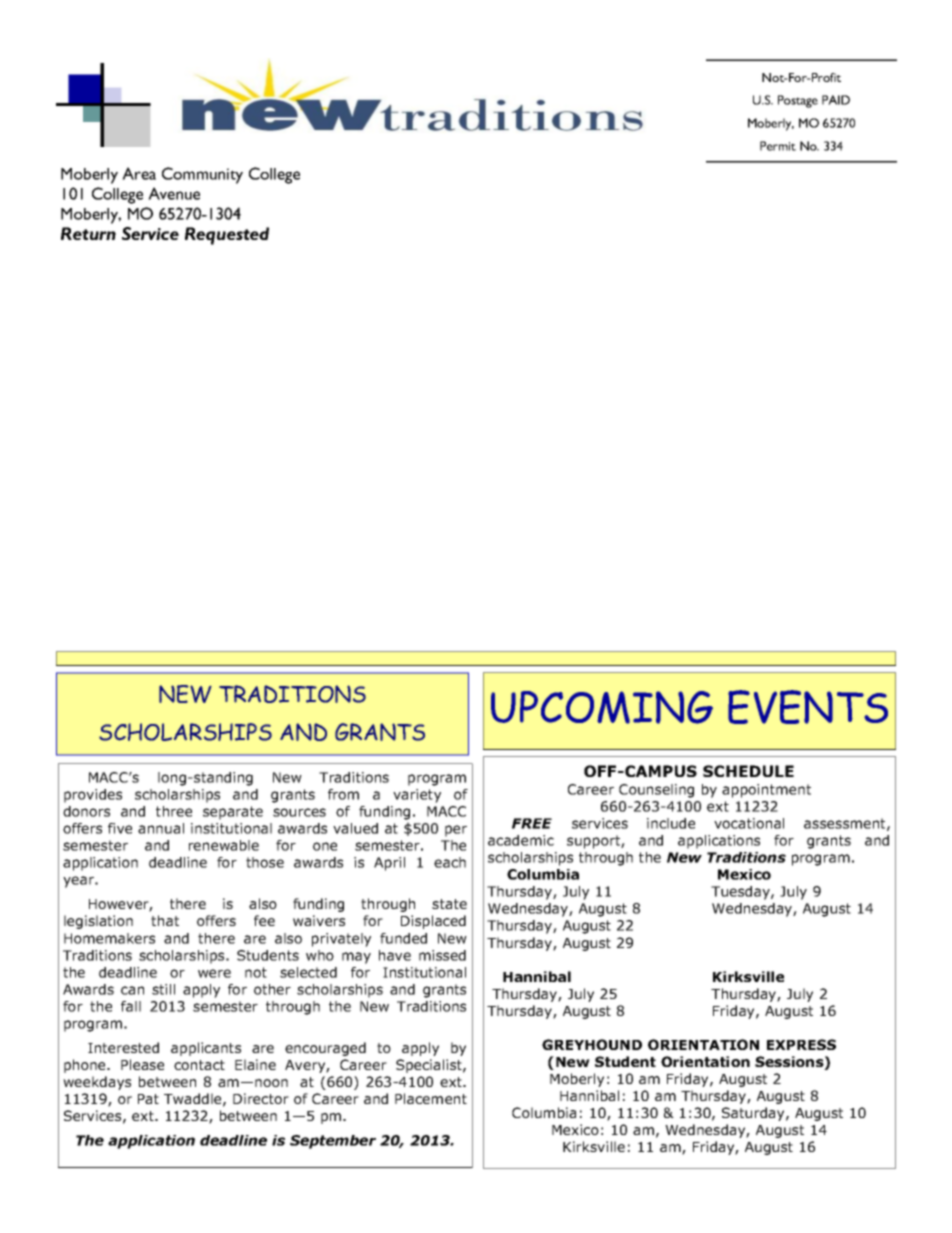  What do you see at coordinates (778, 146) in the document?
I see `Permit` at bounding box center [778, 146].
